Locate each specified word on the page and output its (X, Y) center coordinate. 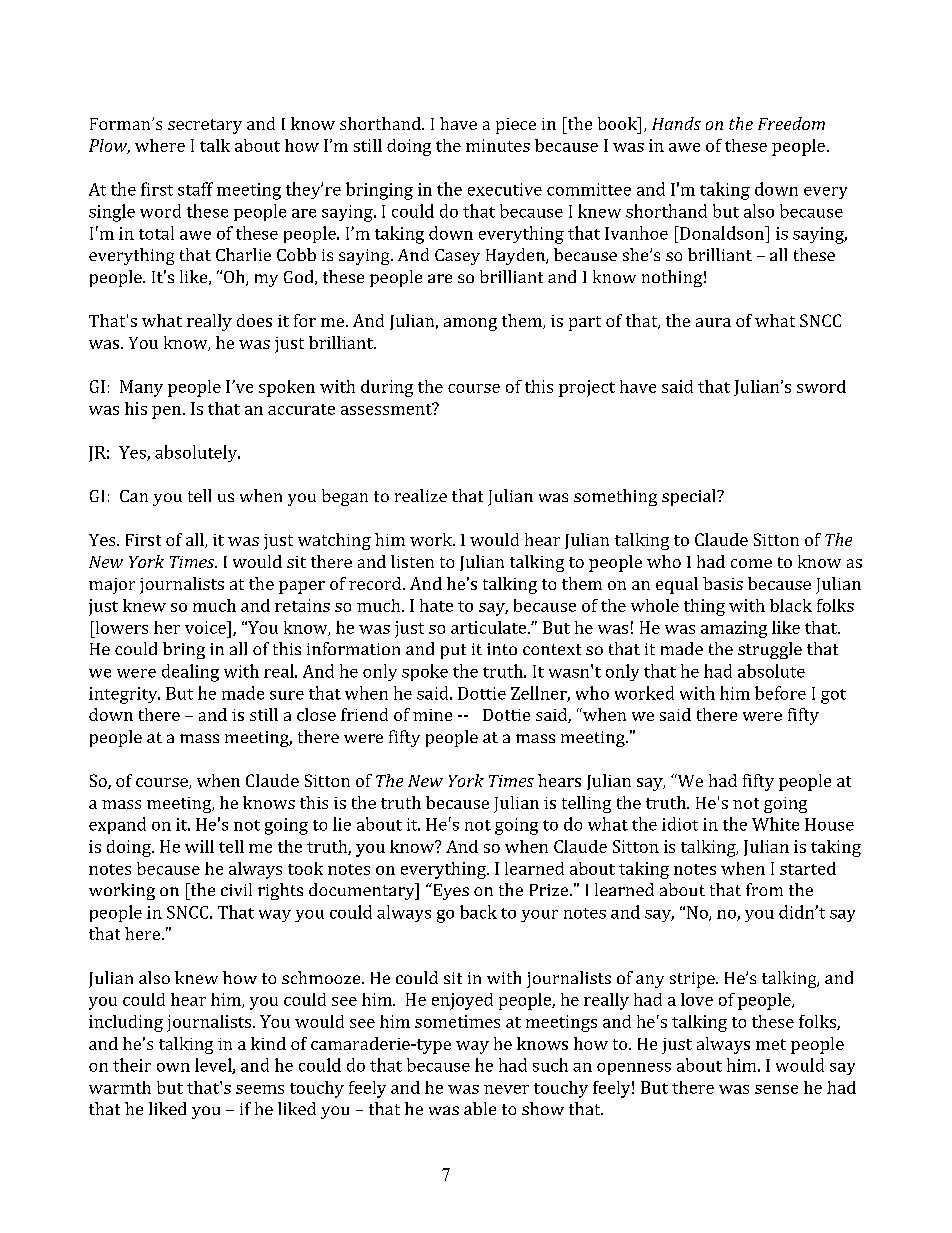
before (780, 693)
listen (412, 561)
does (254, 320)
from (764, 889)
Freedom (791, 123)
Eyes (450, 891)
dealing (190, 673)
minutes (498, 145)
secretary (205, 126)
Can (134, 496)
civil (236, 889)
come (751, 563)
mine (432, 715)
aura (713, 322)
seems (260, 1089)
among (470, 324)
